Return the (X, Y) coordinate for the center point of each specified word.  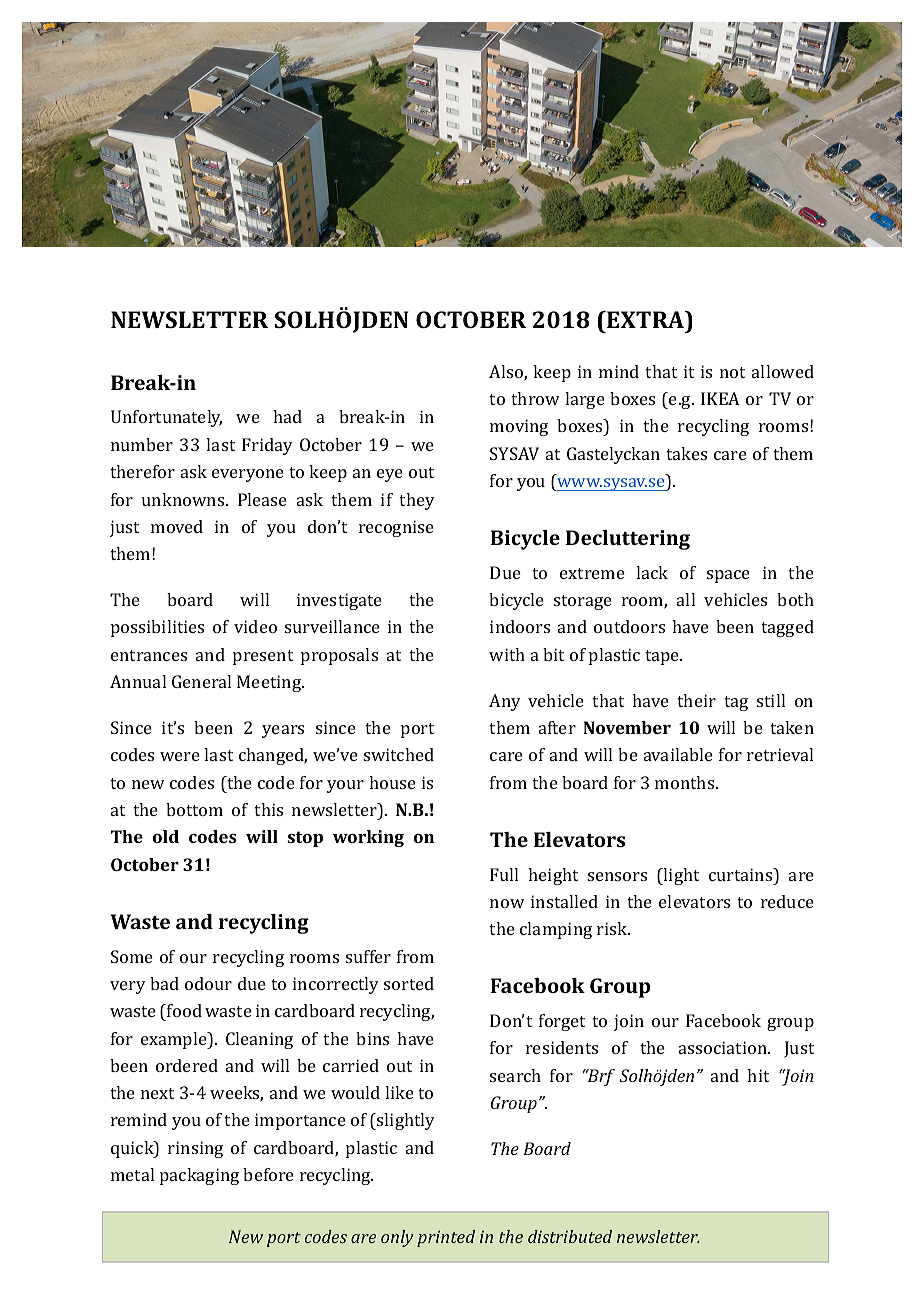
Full (504, 874)
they (417, 501)
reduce (787, 901)
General (201, 681)
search (515, 1075)
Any (505, 702)
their (696, 700)
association (724, 1047)
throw (535, 398)
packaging (199, 1176)
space (728, 576)
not (732, 372)
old (166, 836)
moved (177, 526)
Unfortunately (166, 418)
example (175, 1040)
